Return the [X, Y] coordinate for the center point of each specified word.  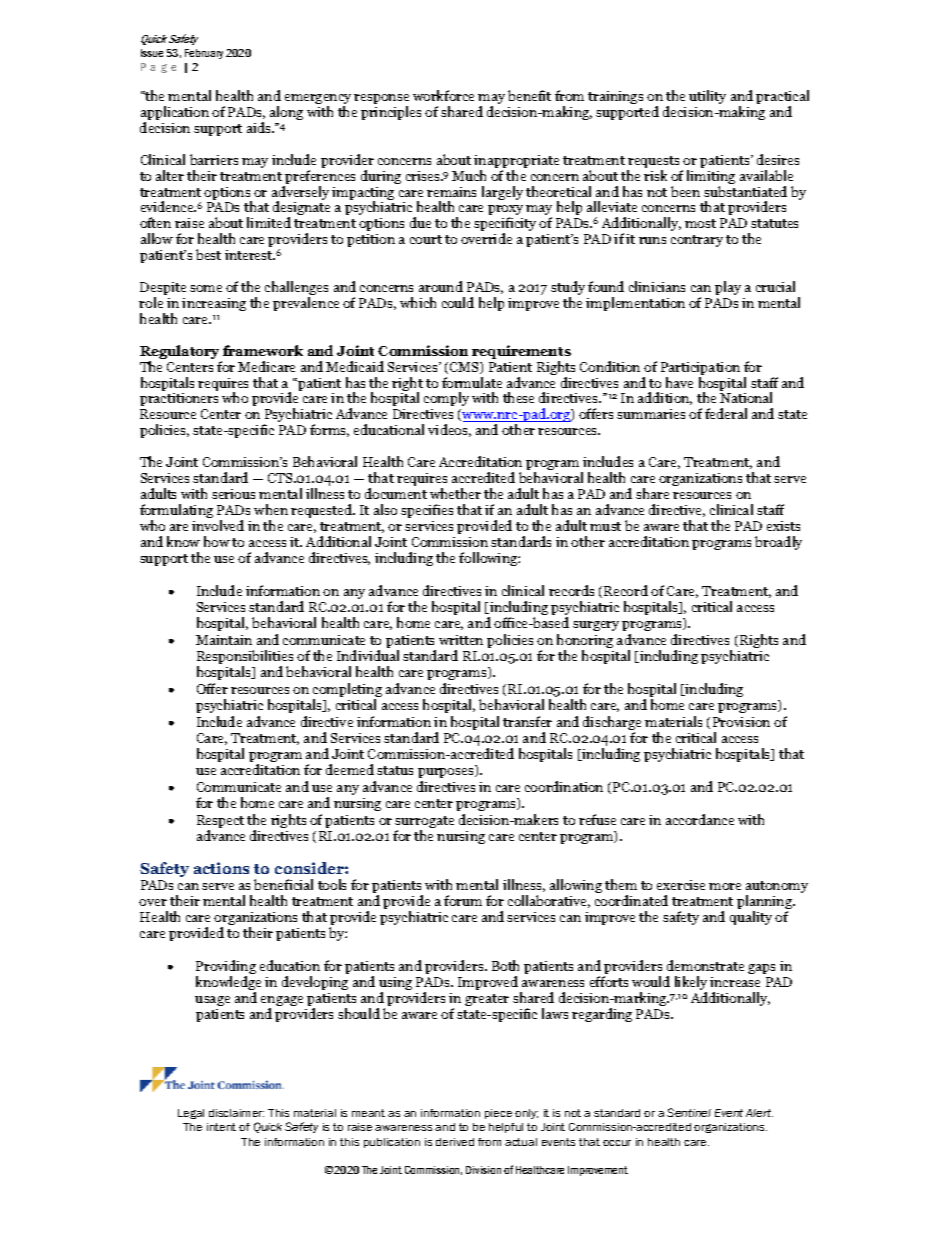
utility [707, 97]
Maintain [224, 640]
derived [455, 1142]
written [461, 640]
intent [221, 1127]
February [204, 54]
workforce [443, 95]
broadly [778, 543]
